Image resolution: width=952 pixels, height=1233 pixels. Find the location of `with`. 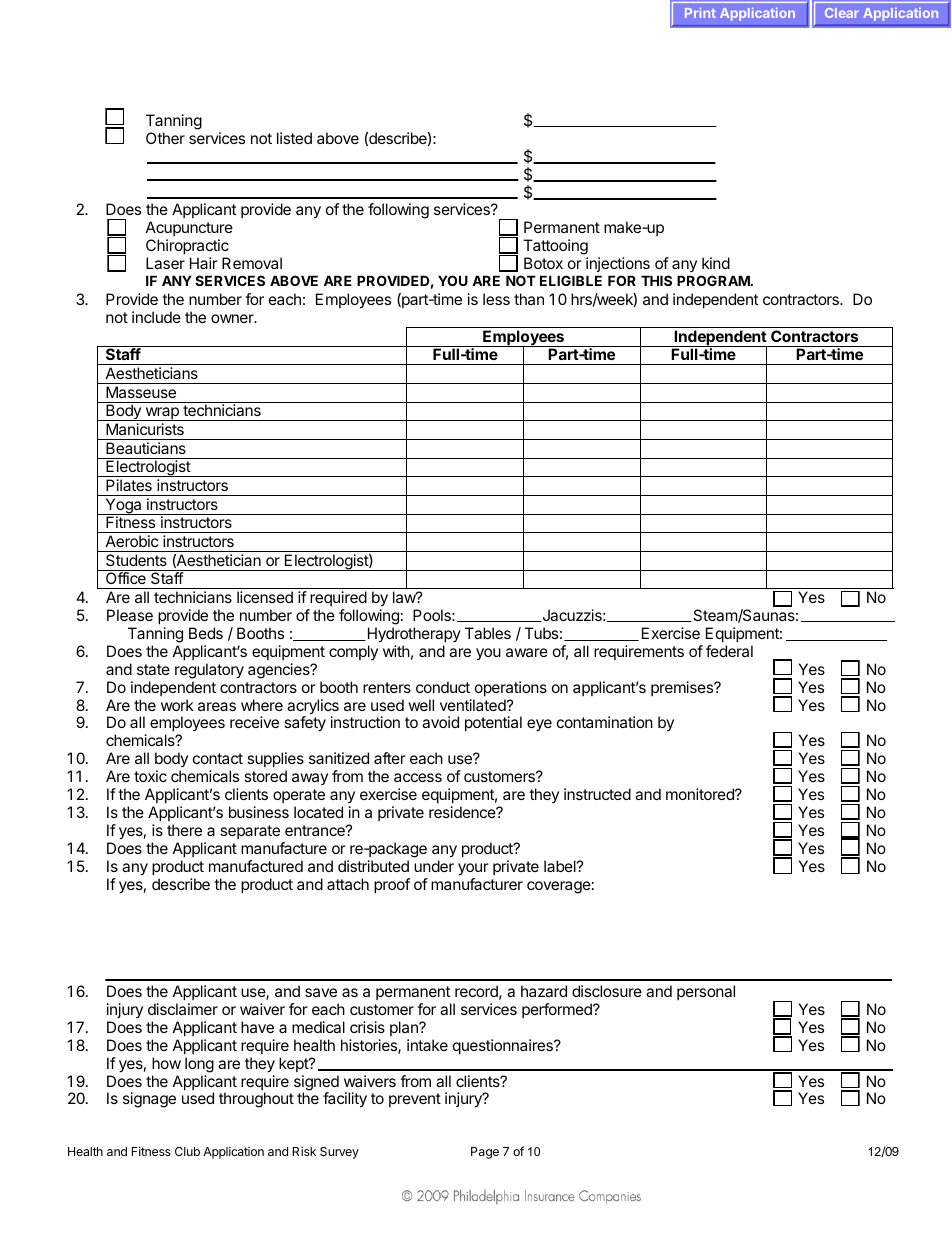

with is located at coordinates (396, 651).
